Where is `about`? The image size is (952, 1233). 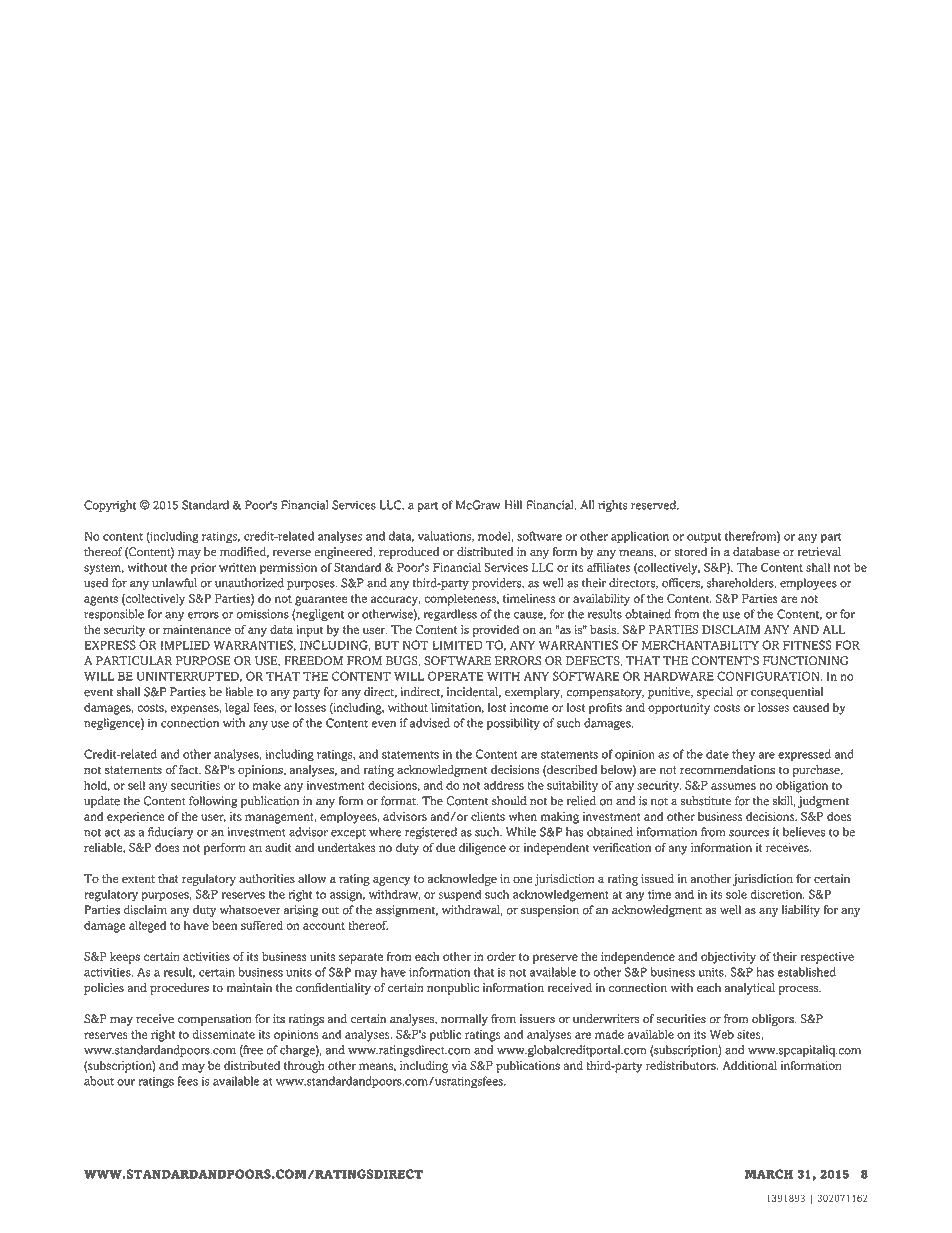
about is located at coordinates (99, 1081).
